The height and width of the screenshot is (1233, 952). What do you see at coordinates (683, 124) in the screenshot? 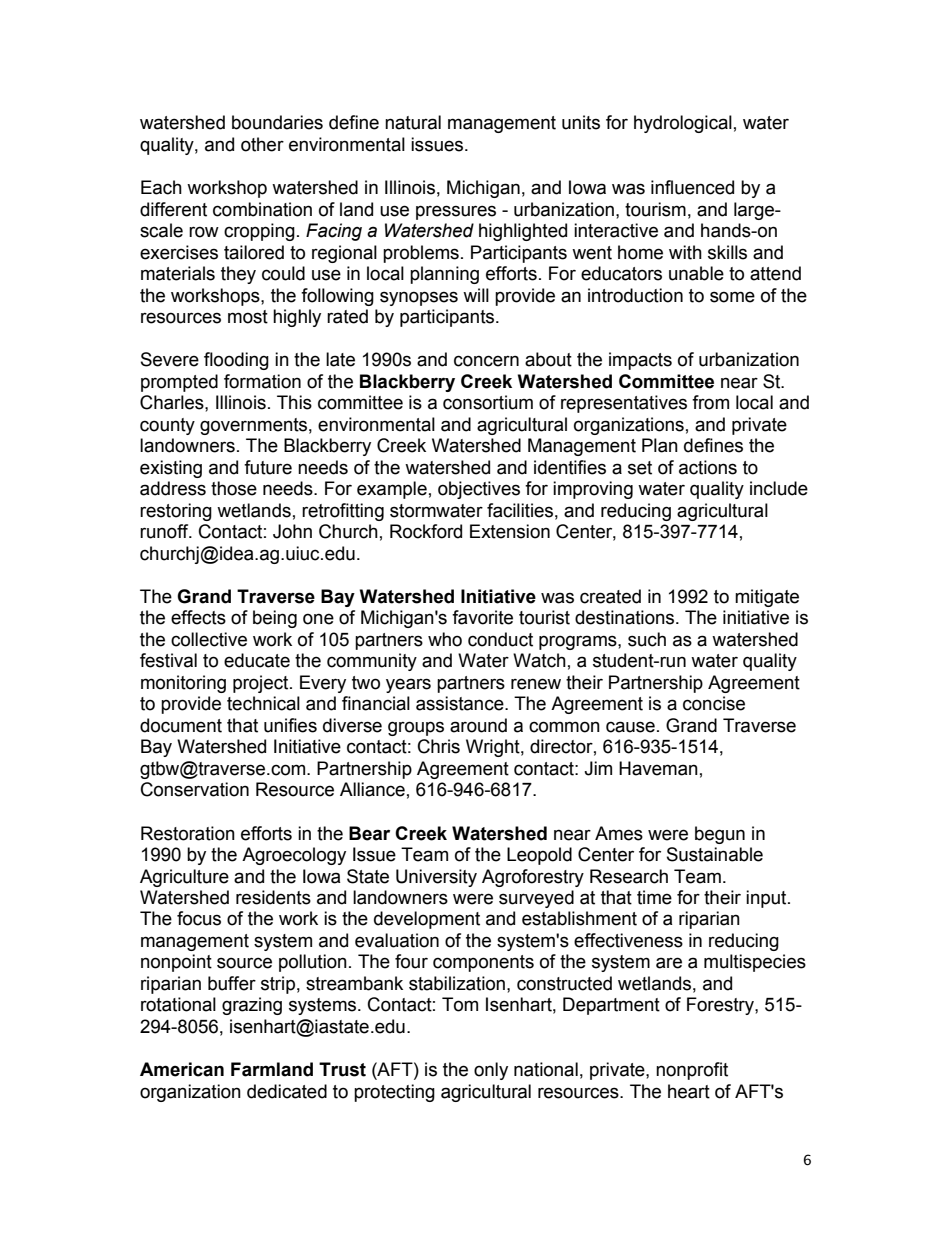
I see `hydrological` at bounding box center [683, 124].
